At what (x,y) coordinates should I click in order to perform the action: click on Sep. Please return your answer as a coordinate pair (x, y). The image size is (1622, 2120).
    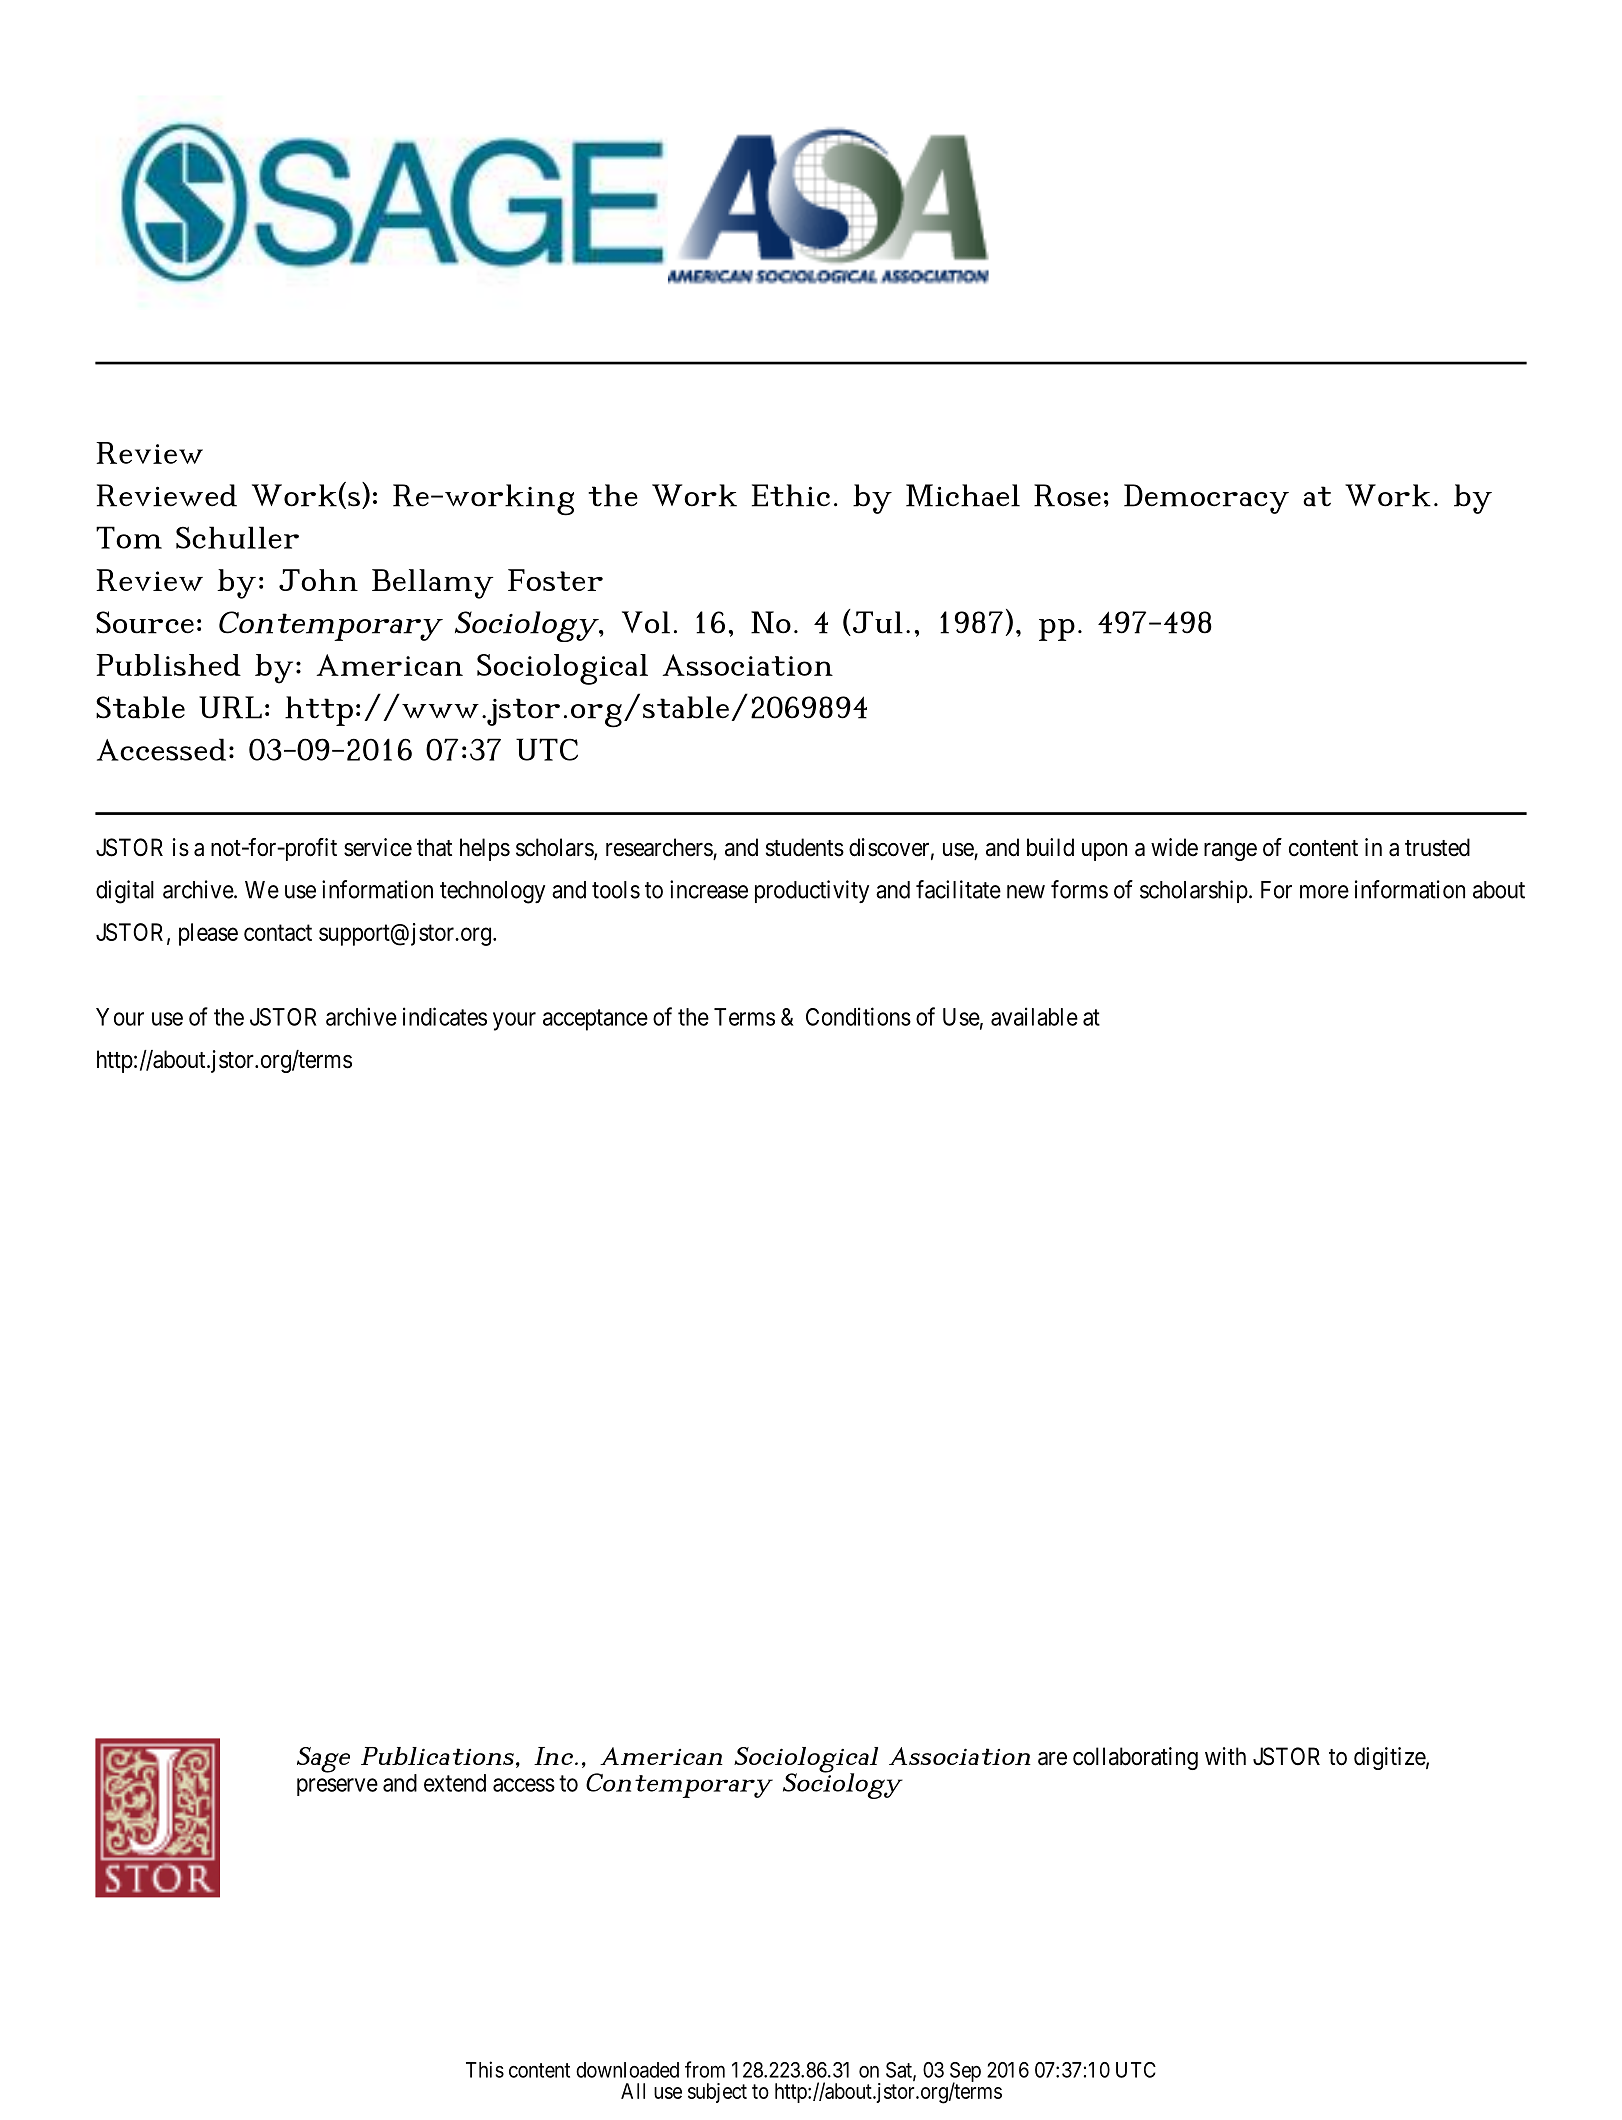
    Looking at the image, I should click on (965, 2073).
